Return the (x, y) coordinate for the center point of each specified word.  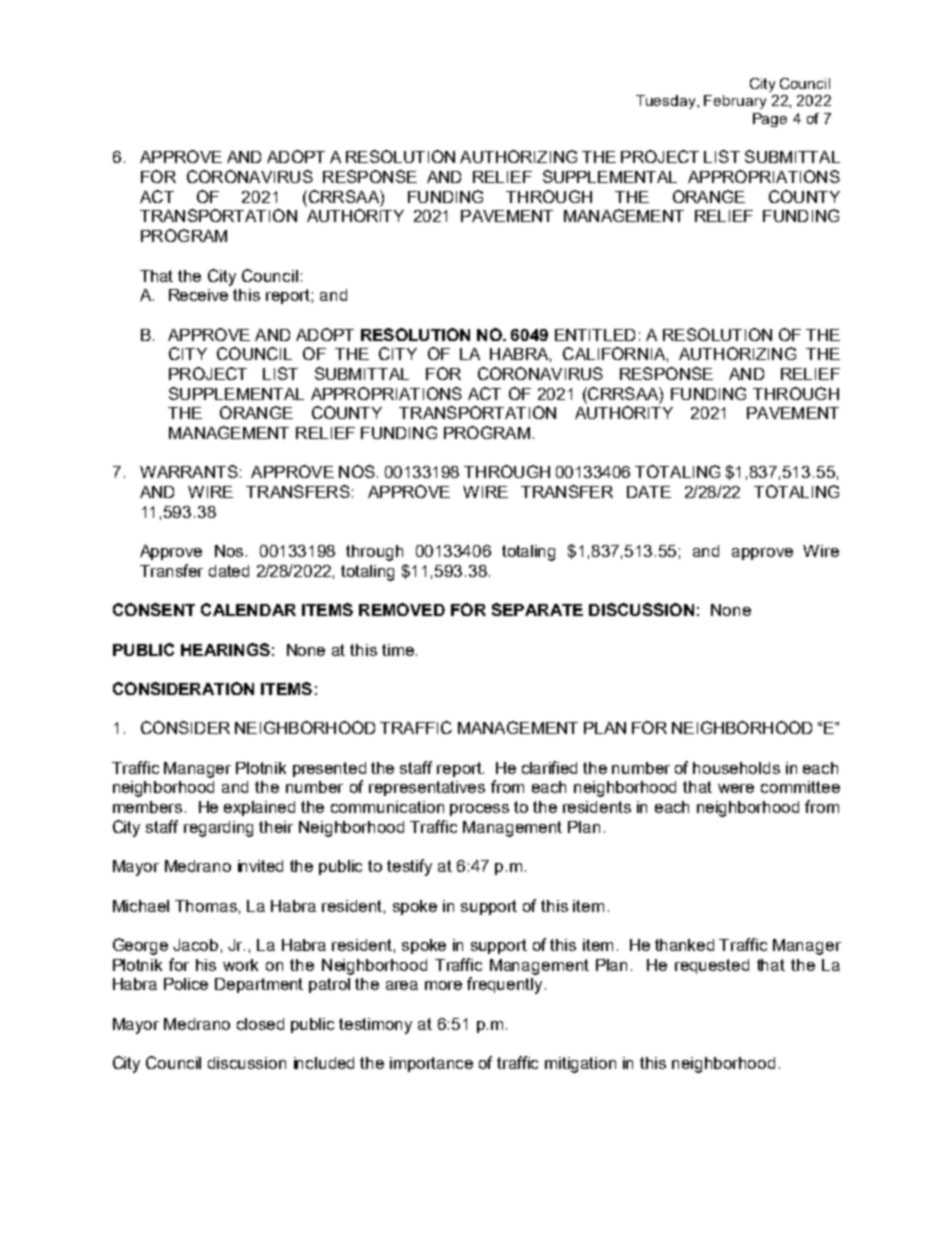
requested (712, 966)
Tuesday (667, 102)
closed (260, 1024)
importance (431, 1064)
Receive (198, 295)
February (735, 102)
